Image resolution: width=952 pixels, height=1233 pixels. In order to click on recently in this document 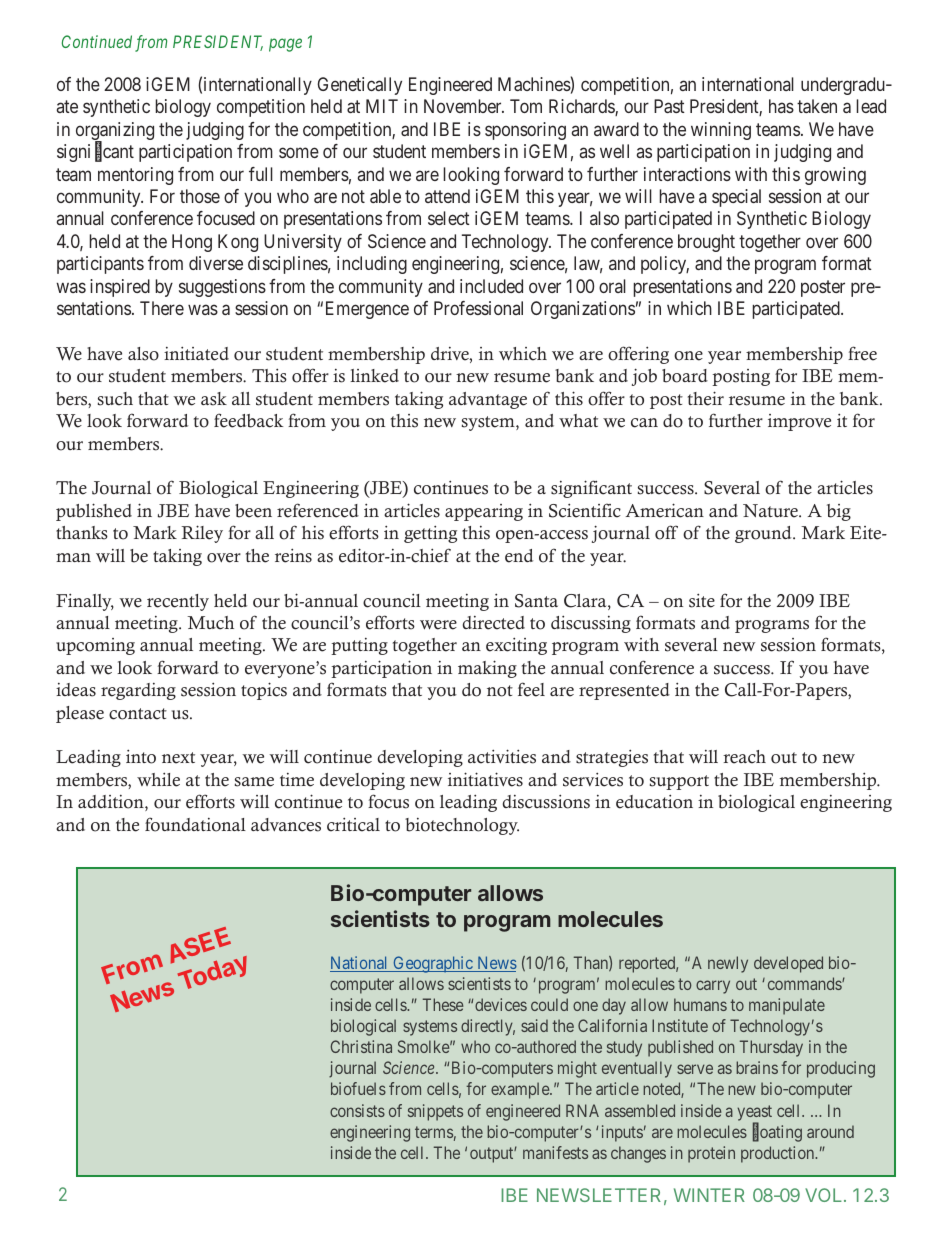, I will do `click(178, 602)`.
